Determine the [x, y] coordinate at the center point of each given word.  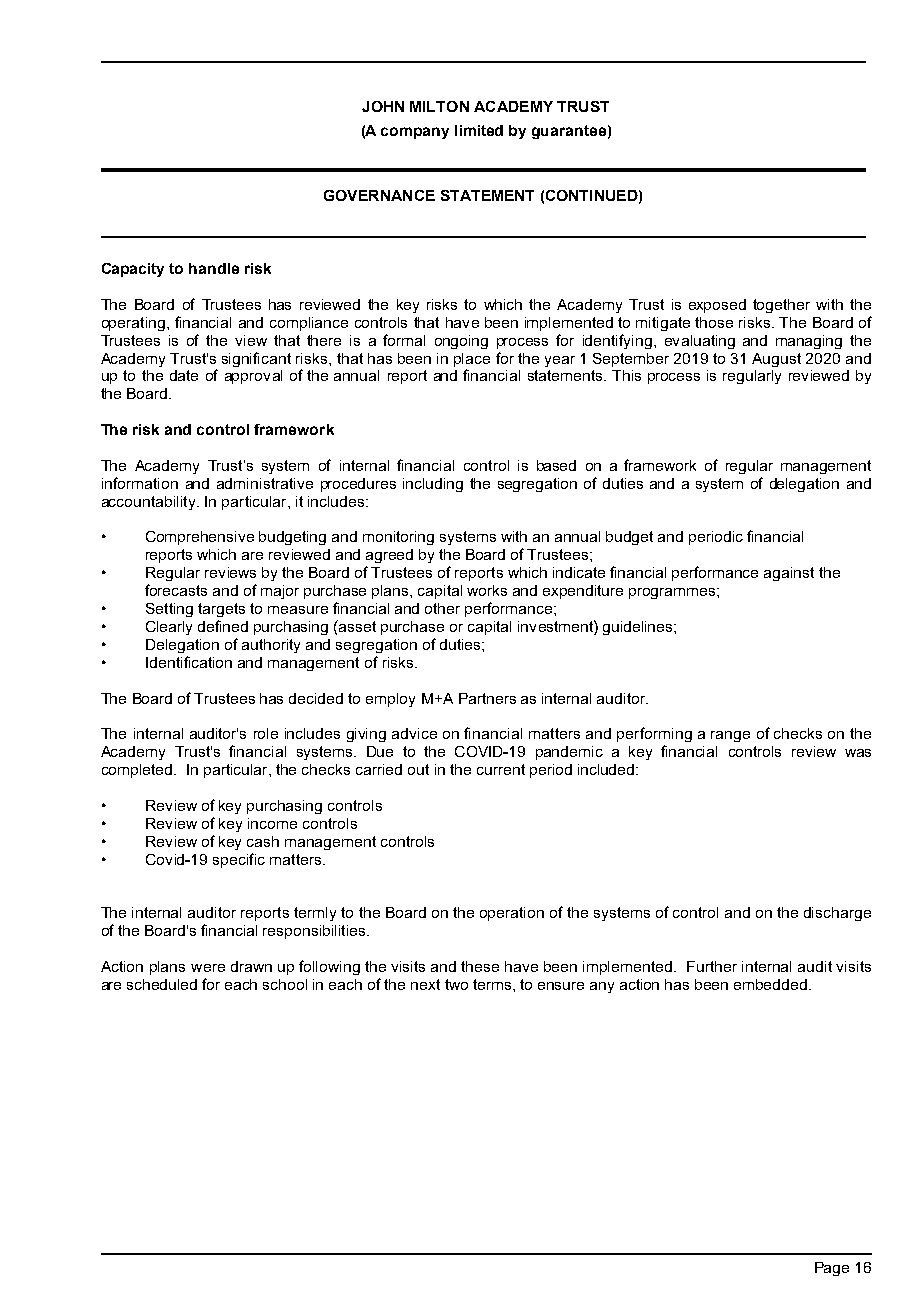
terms [493, 984]
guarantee [569, 132]
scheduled [162, 984]
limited [479, 130]
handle [214, 268]
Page [832, 1269]
